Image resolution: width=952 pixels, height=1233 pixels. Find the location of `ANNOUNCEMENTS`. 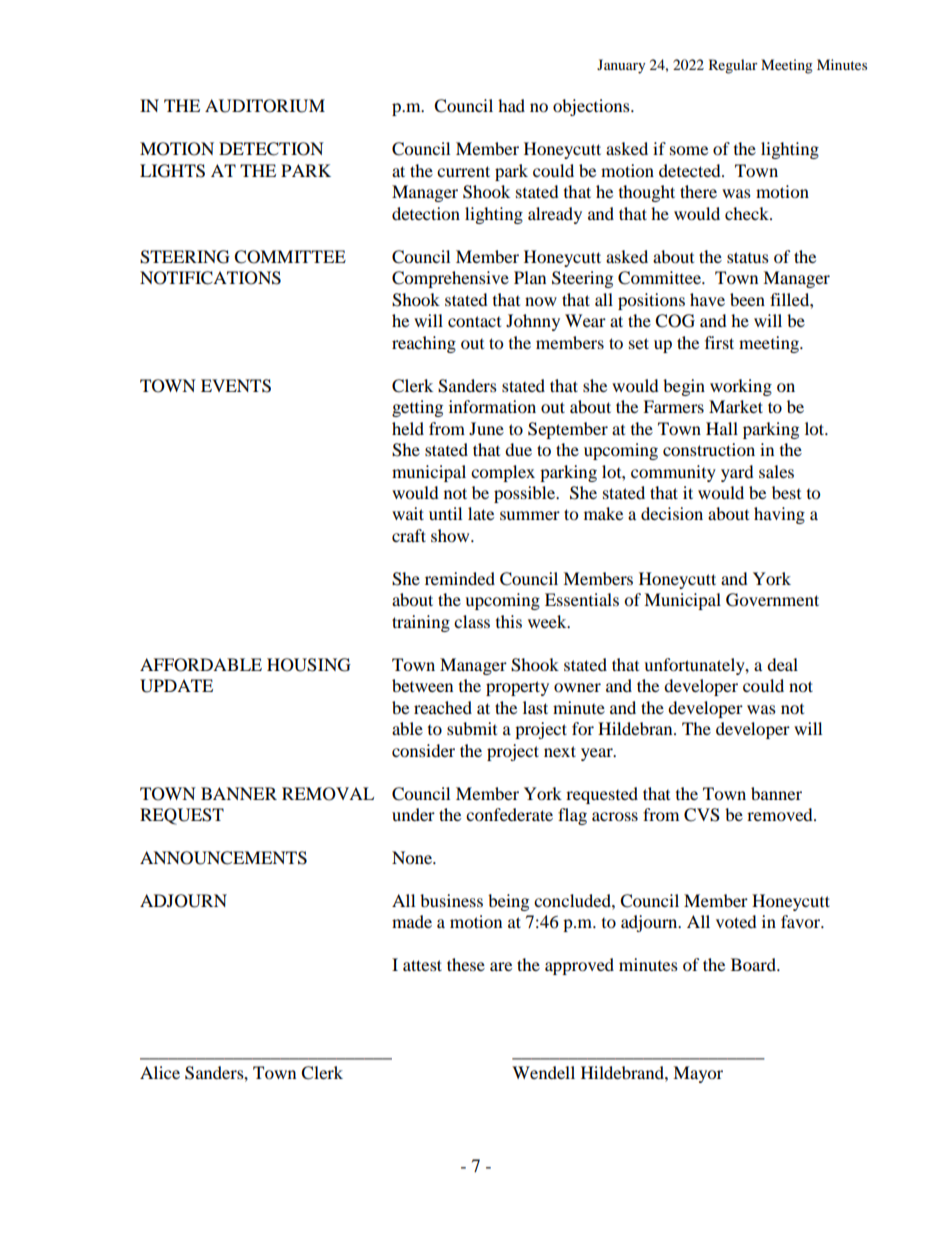

ANNOUNCEMENTS is located at coordinates (223, 858).
